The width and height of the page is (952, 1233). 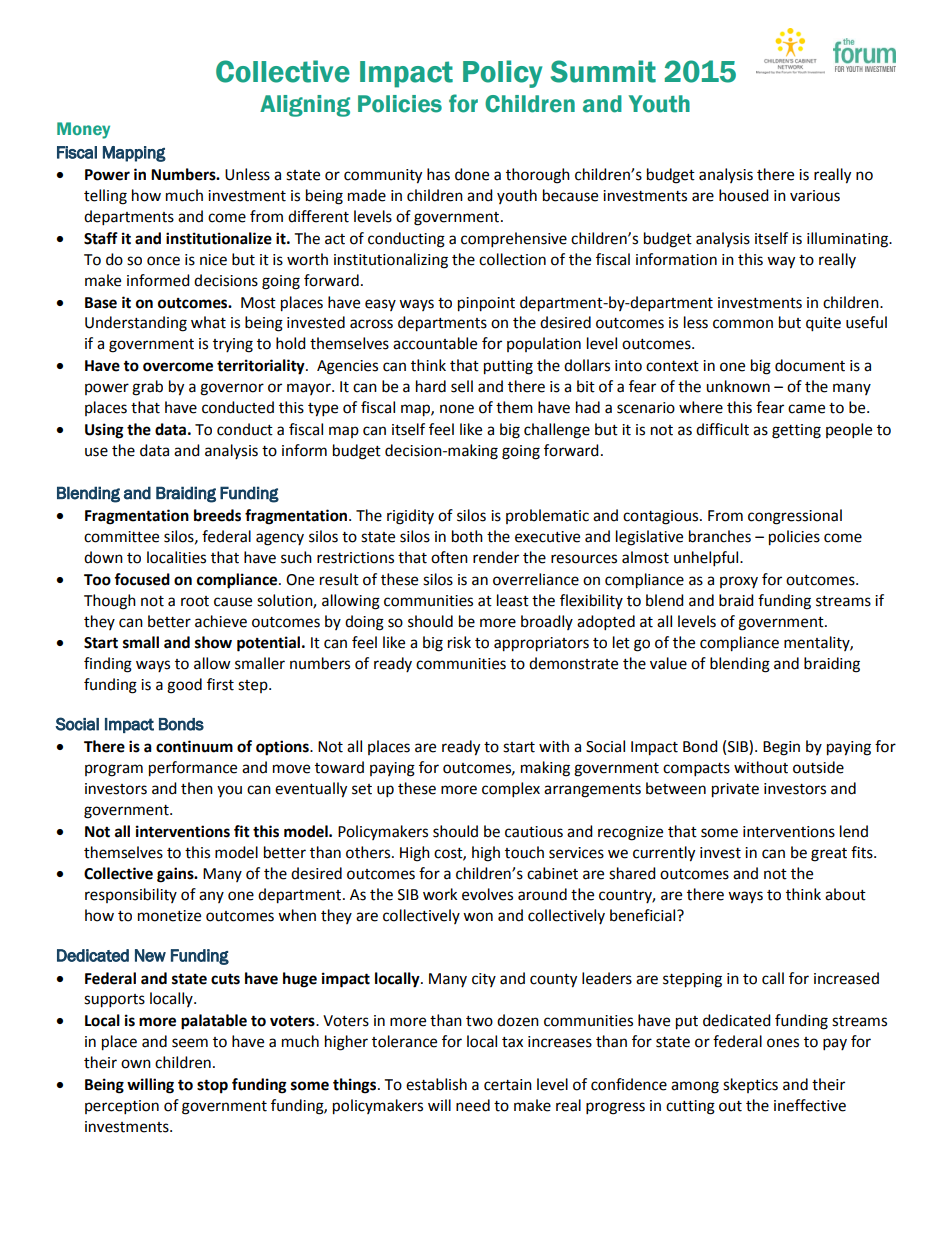 I want to click on housed, so click(x=744, y=195).
